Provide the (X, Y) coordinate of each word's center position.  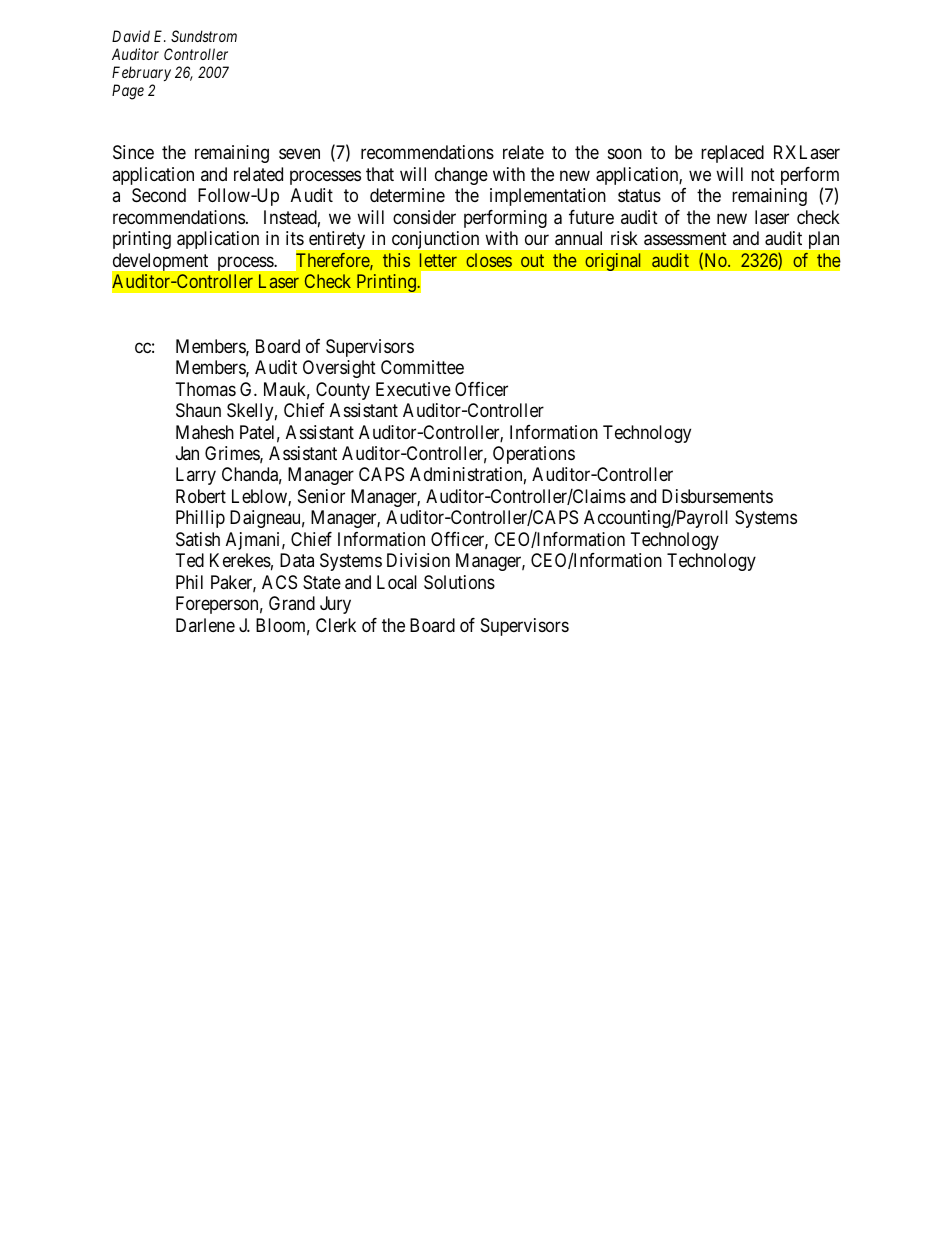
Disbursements (717, 496)
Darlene (205, 625)
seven (299, 154)
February (141, 73)
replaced (732, 154)
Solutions (459, 582)
